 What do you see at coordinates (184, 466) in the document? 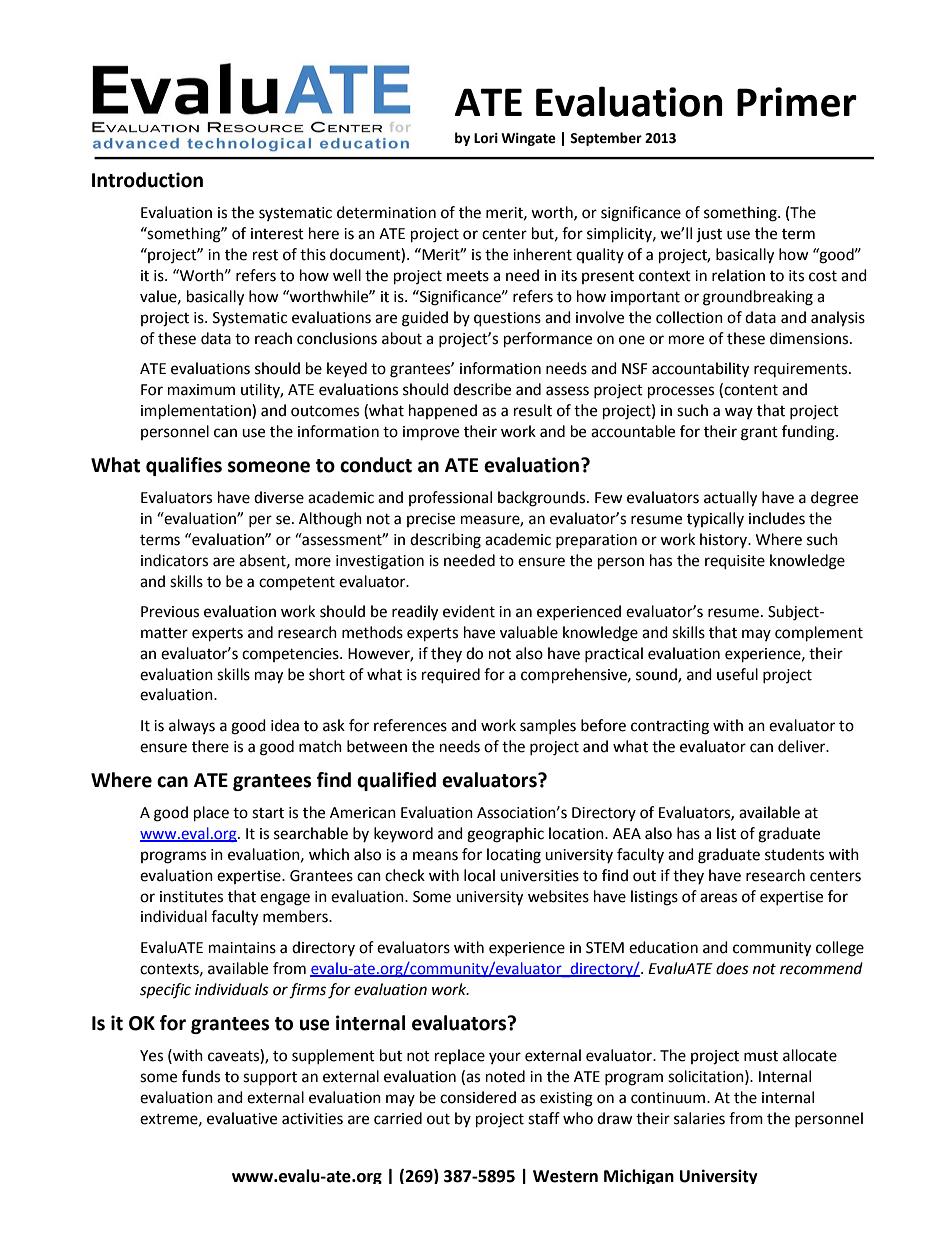
I see `qualifies` at bounding box center [184, 466].
